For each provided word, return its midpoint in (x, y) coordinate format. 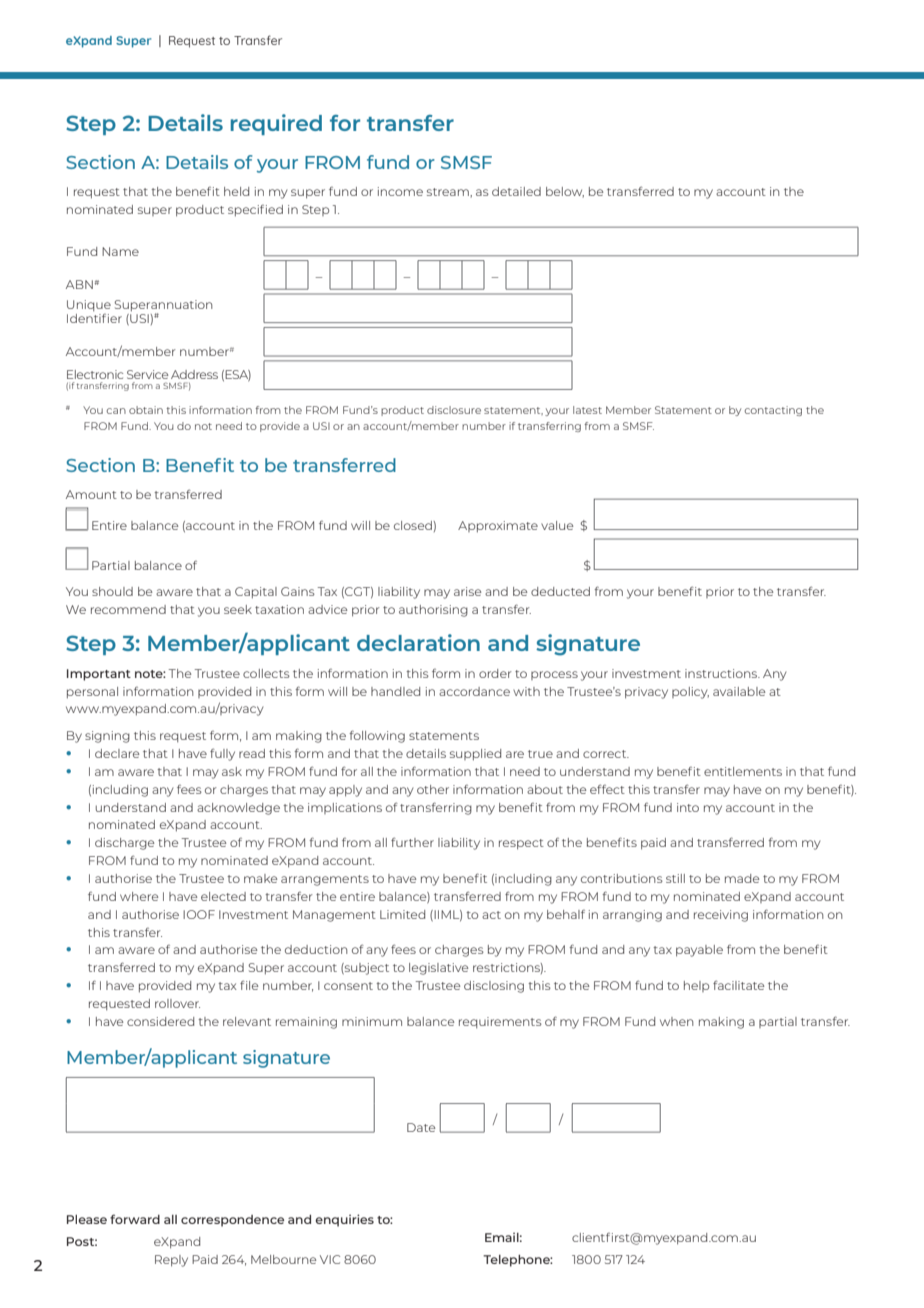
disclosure (454, 410)
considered (160, 1021)
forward (135, 1219)
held (236, 191)
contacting (773, 411)
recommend (128, 609)
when (677, 1021)
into (688, 807)
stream (449, 192)
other (433, 789)
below (565, 192)
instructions (722, 673)
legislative (438, 969)
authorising (433, 611)
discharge (124, 844)
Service (147, 374)
